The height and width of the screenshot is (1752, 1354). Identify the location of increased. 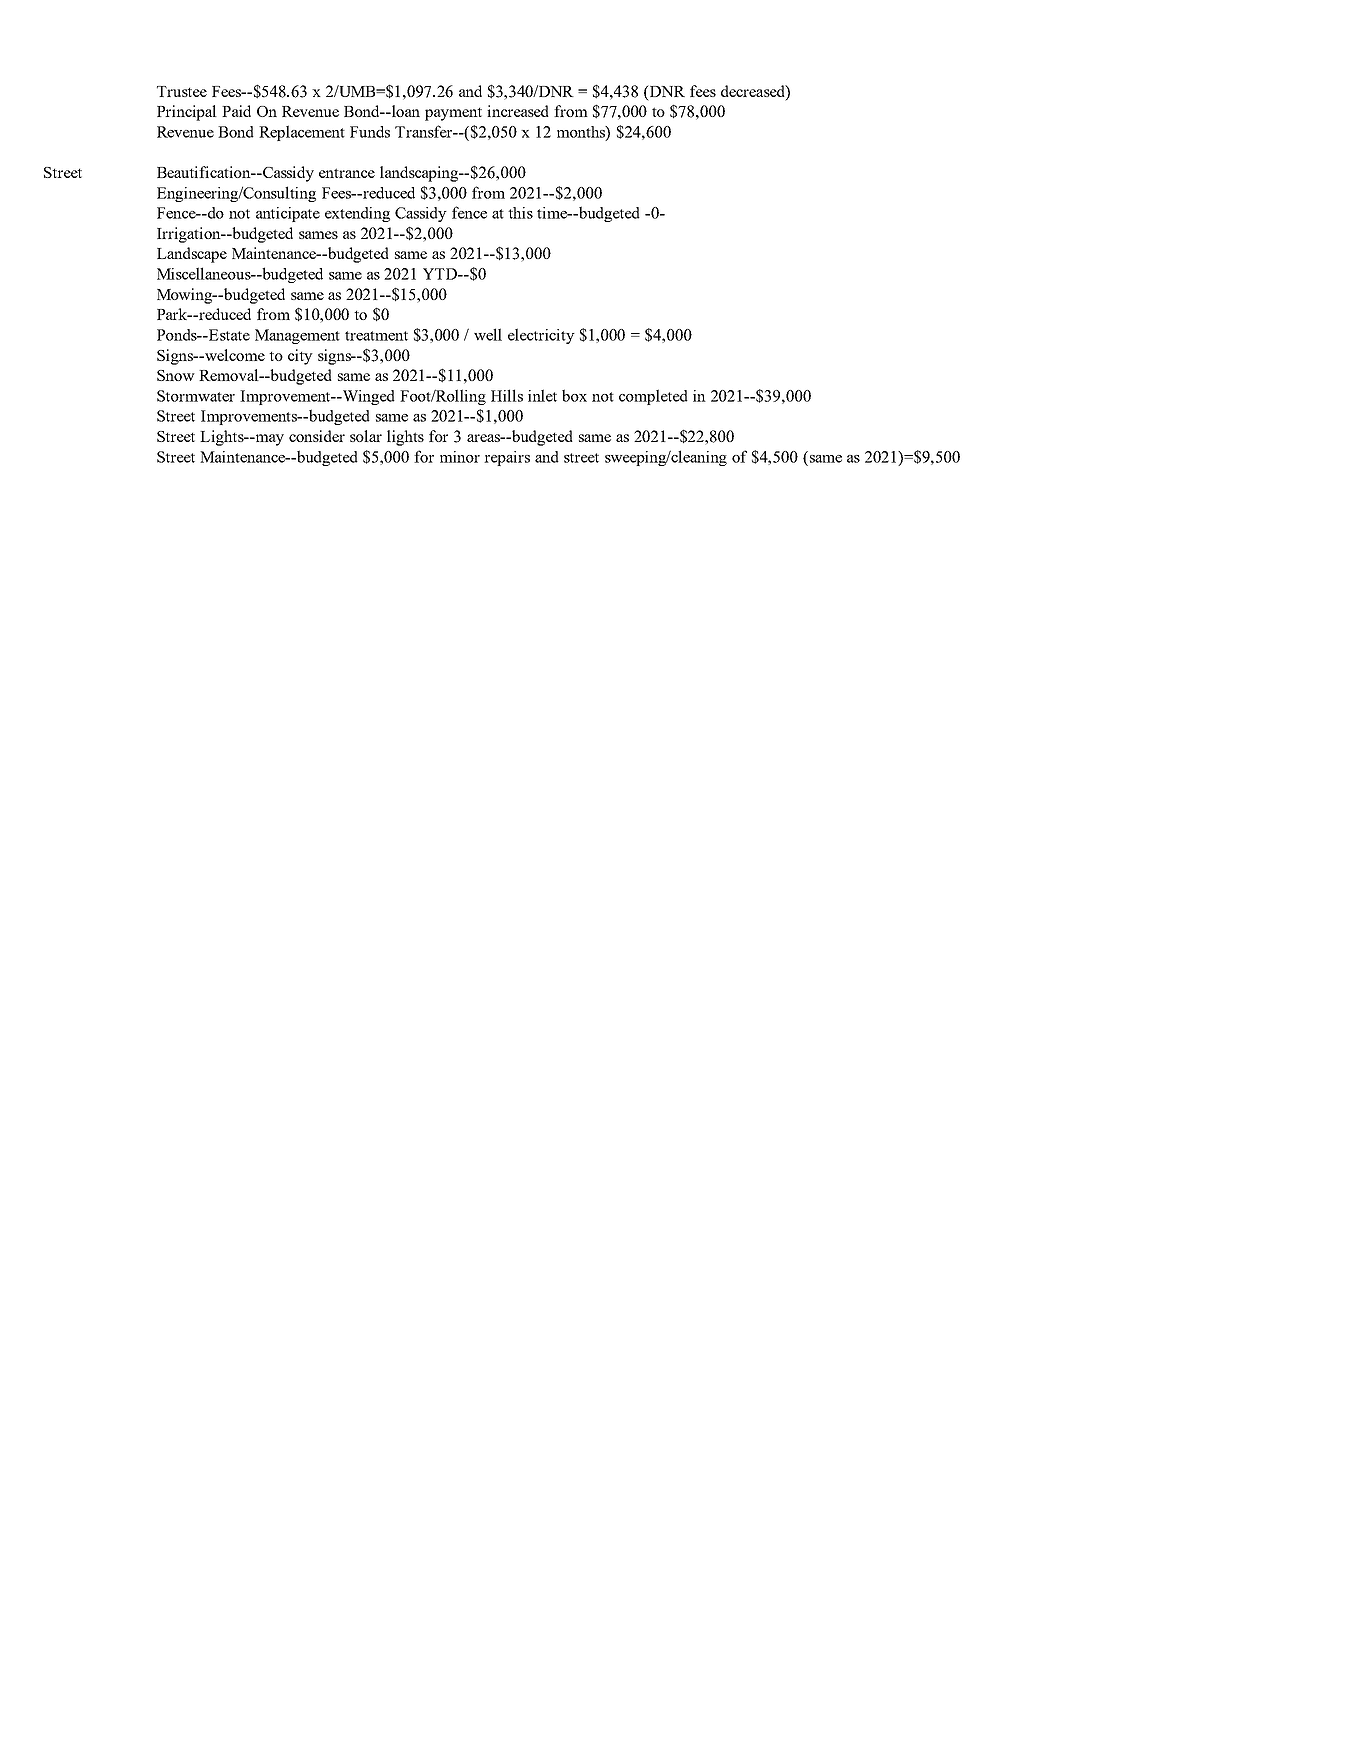
(518, 111).
